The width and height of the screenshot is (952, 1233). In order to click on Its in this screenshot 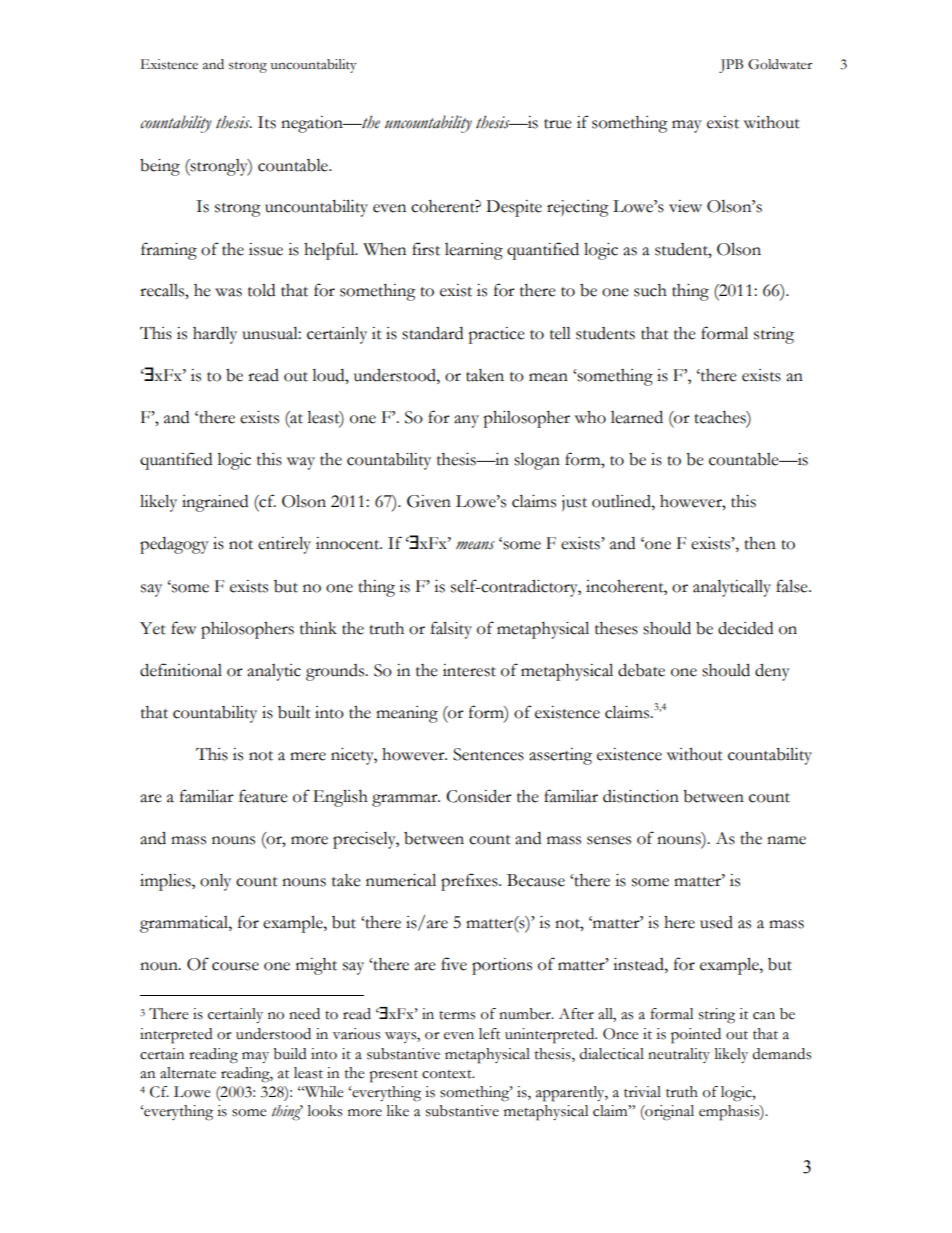, I will do `click(267, 122)`.
